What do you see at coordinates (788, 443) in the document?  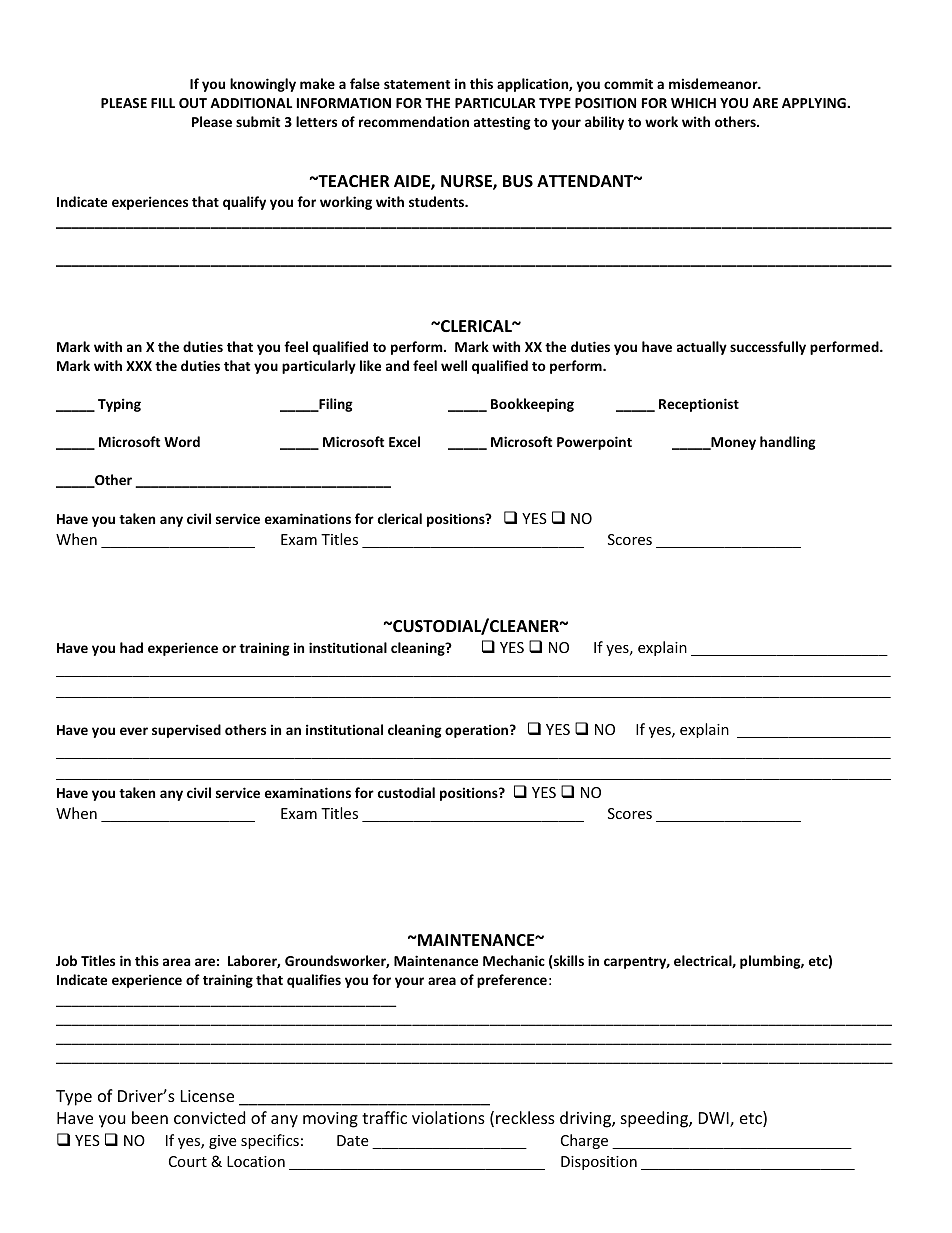 I see `handling` at bounding box center [788, 443].
